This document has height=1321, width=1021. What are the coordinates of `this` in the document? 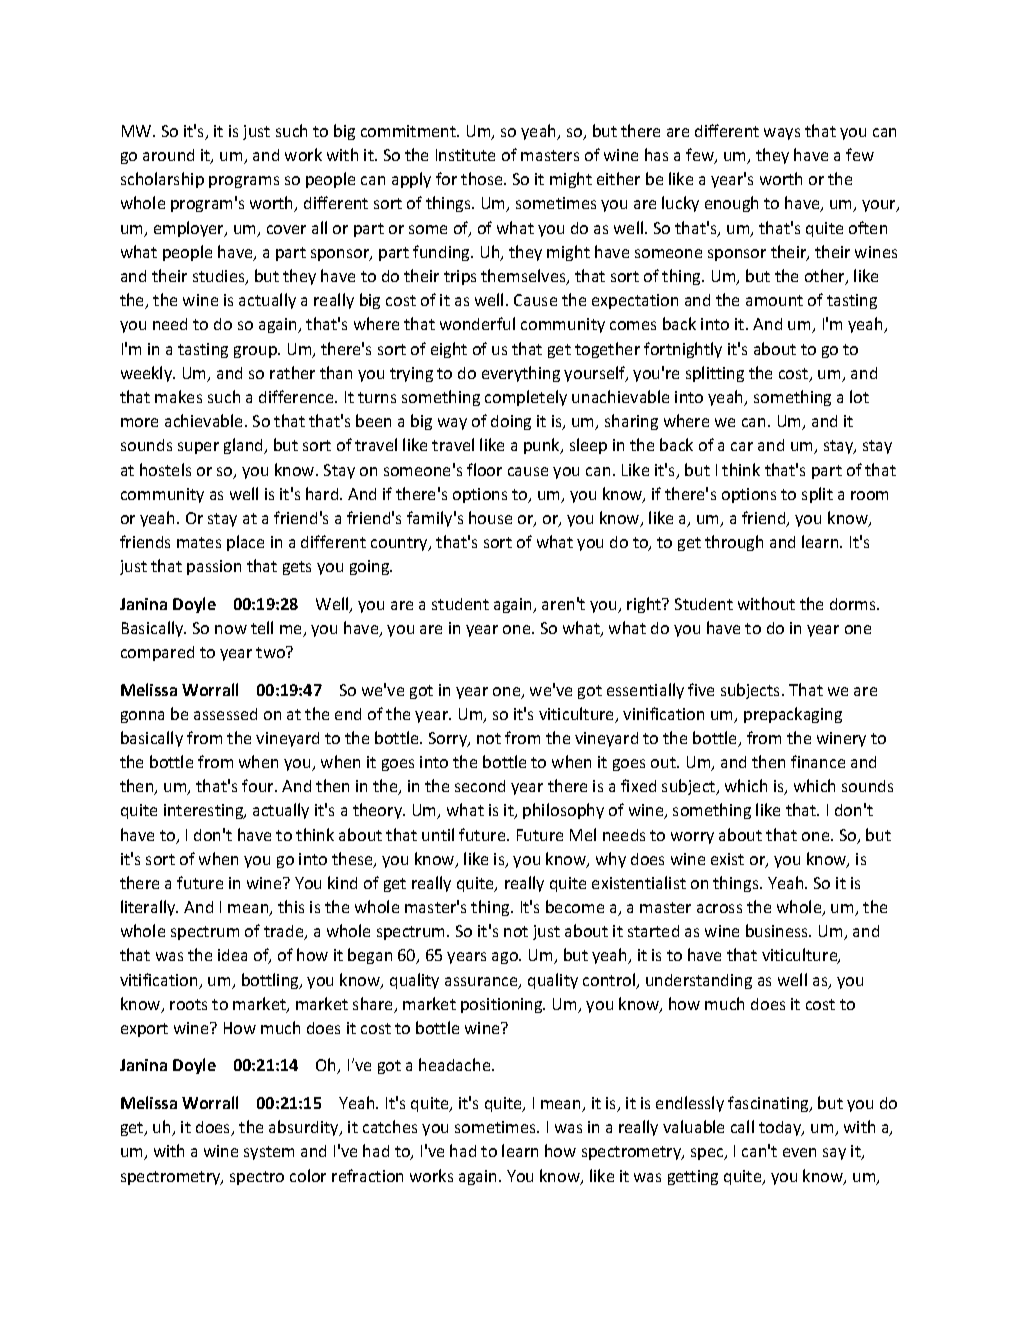 It's located at (291, 906).
